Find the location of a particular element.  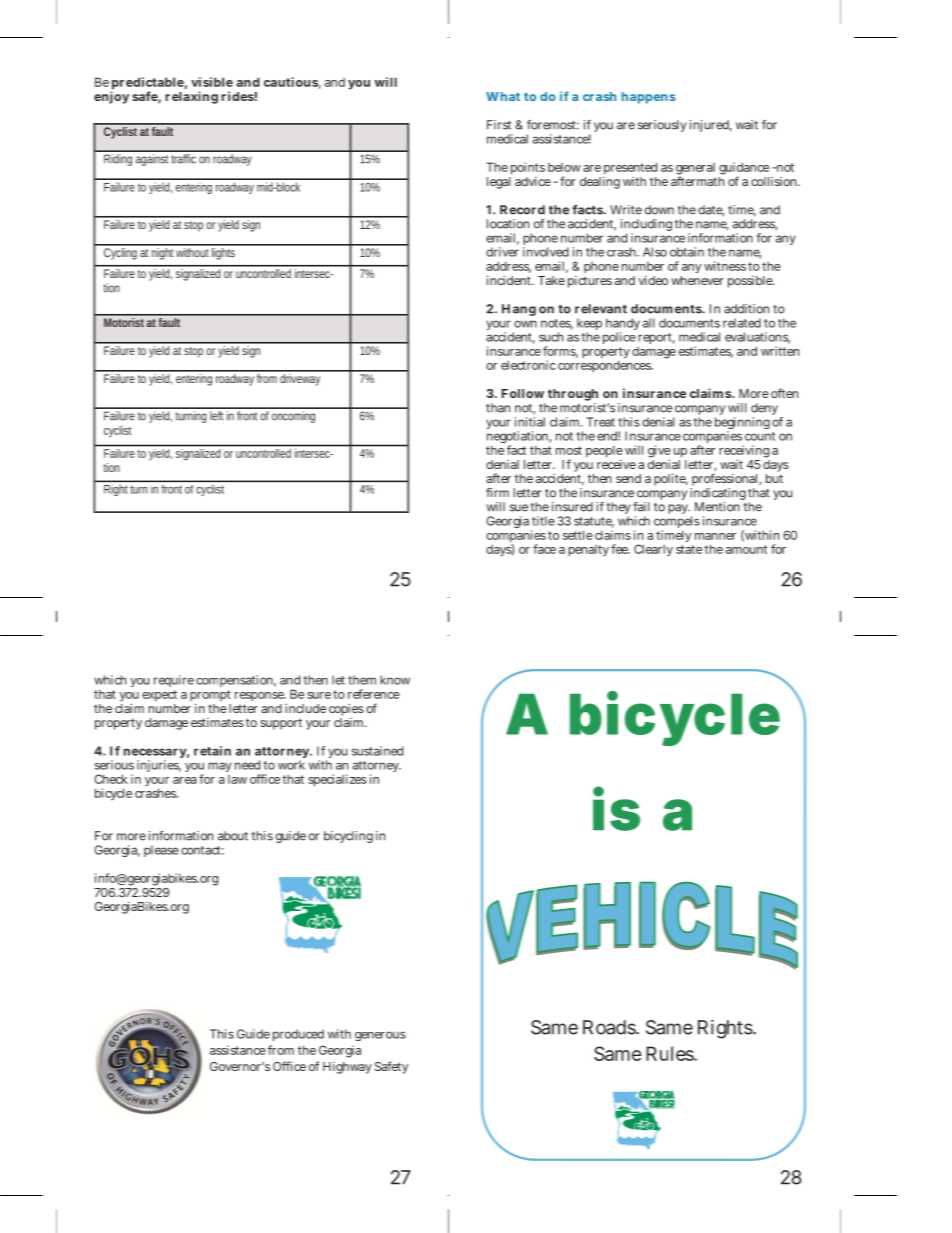

happens is located at coordinates (649, 98).
